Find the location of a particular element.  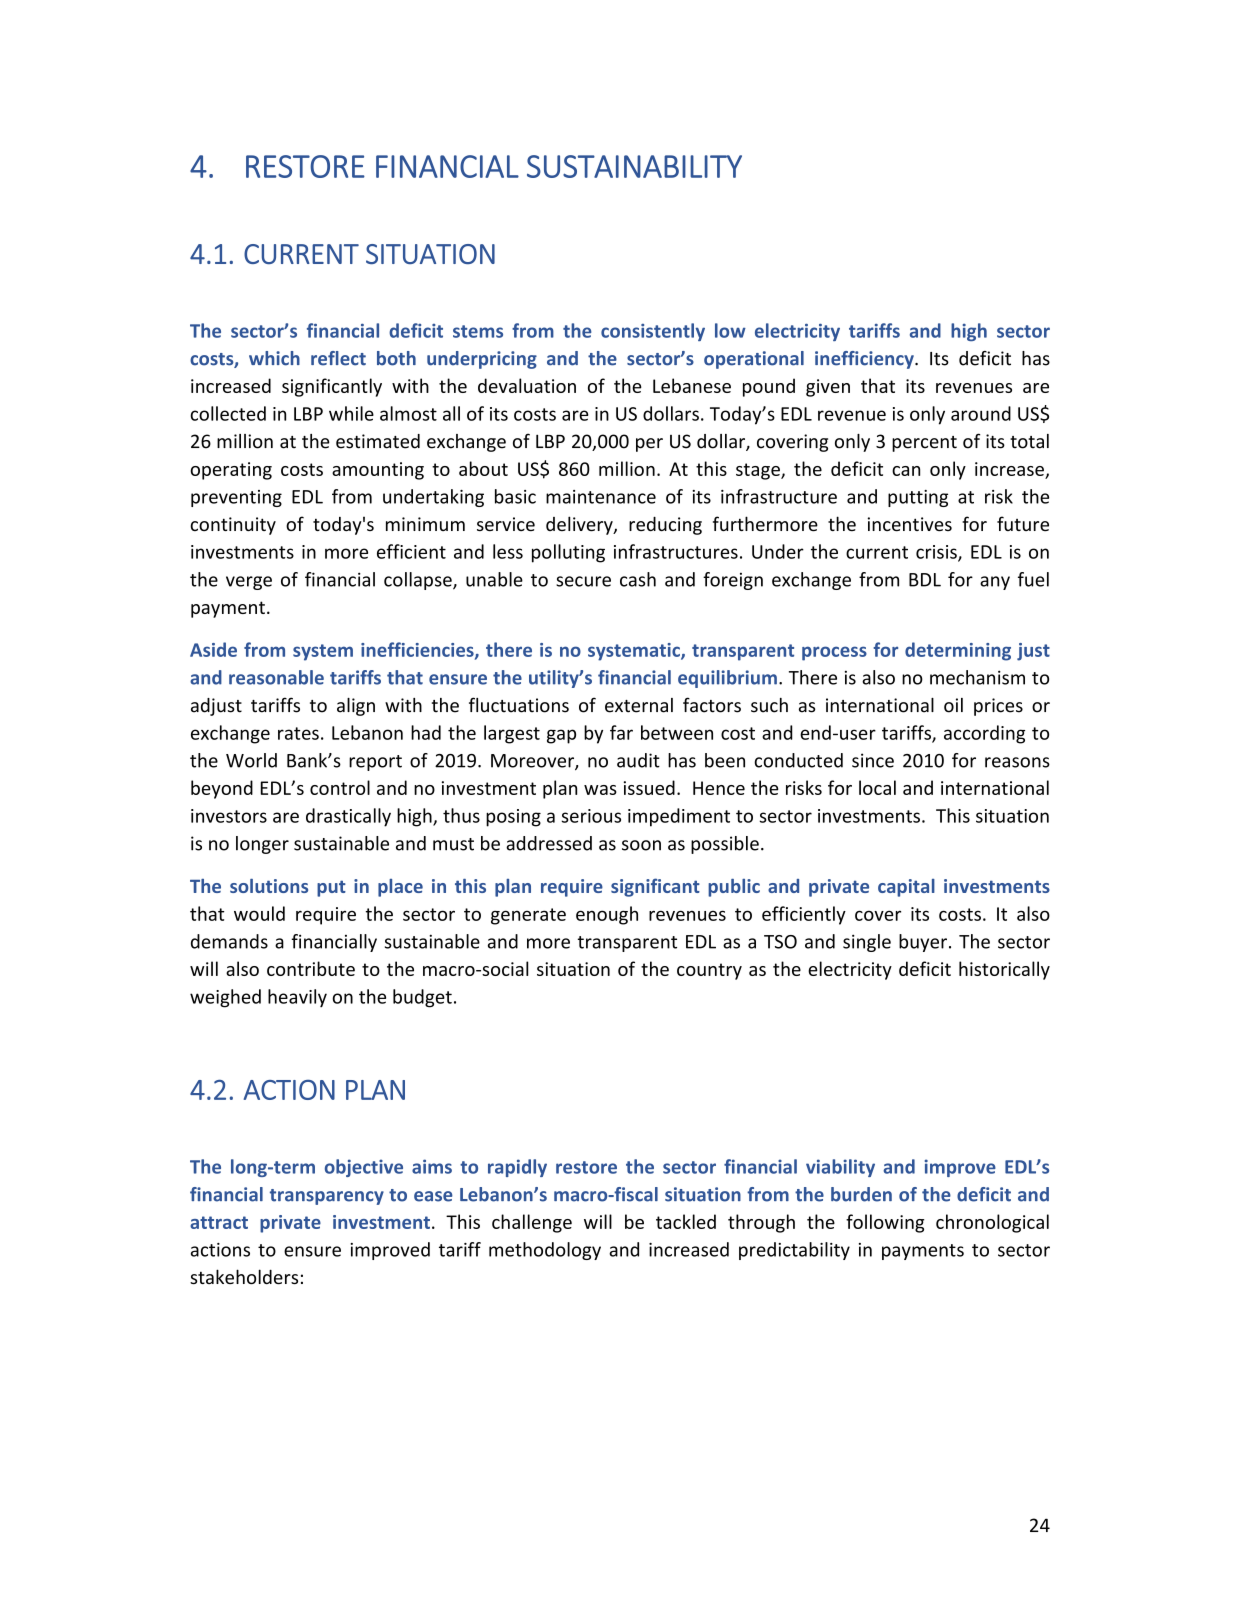

inefficiency is located at coordinates (865, 360).
